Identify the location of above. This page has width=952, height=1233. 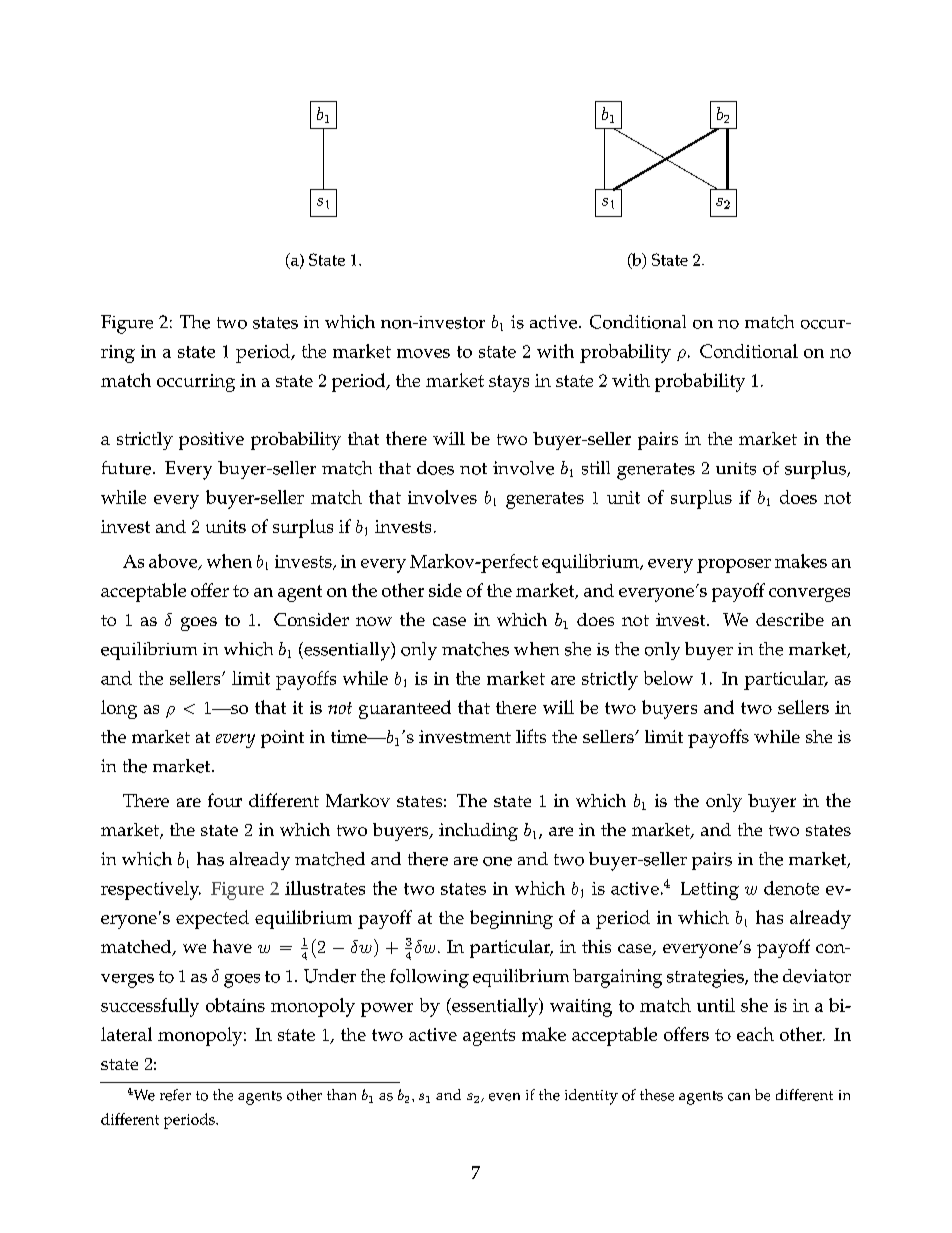
(174, 562).
